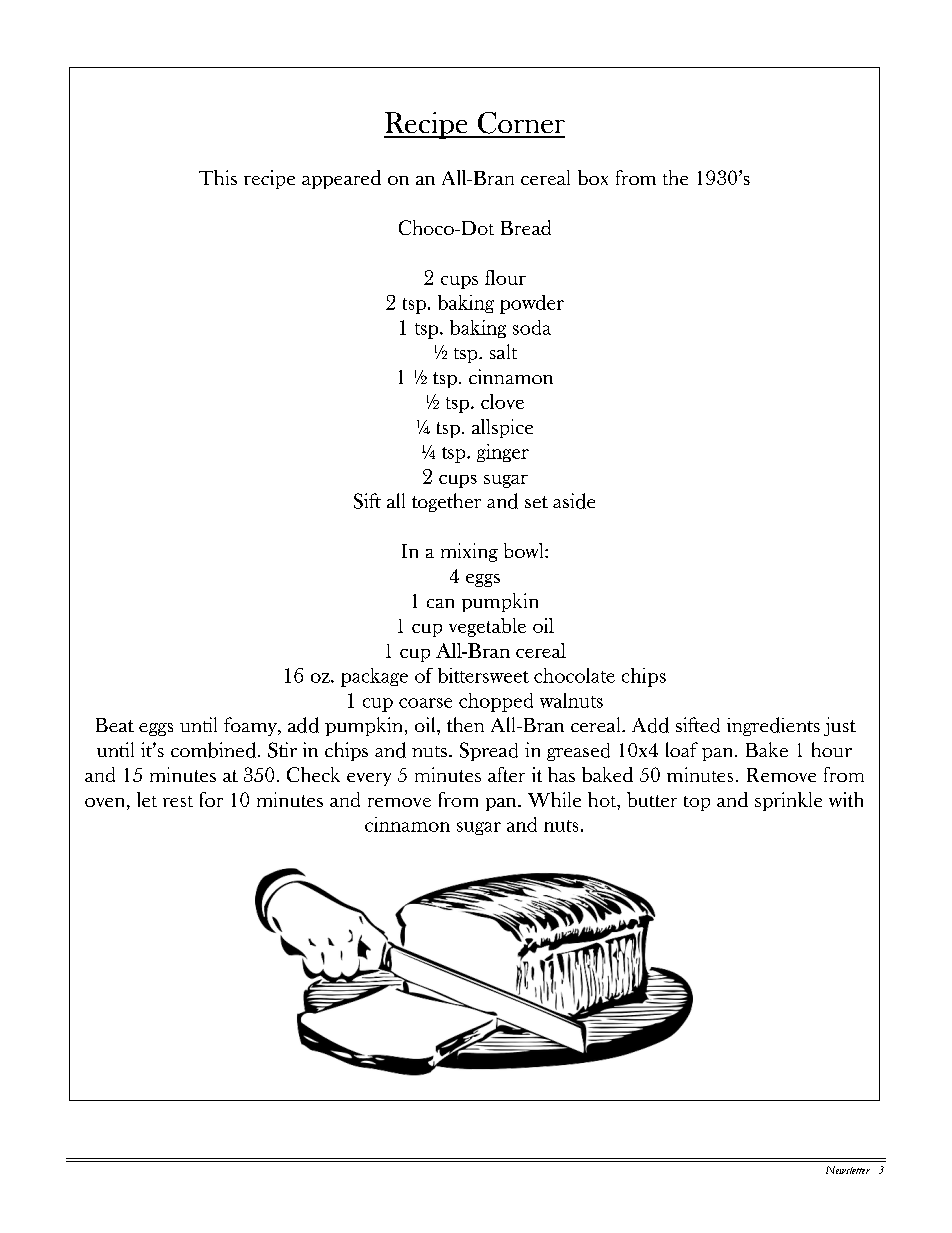 The image size is (952, 1233). Describe the element at coordinates (218, 177) in the document. I see `This` at that location.
